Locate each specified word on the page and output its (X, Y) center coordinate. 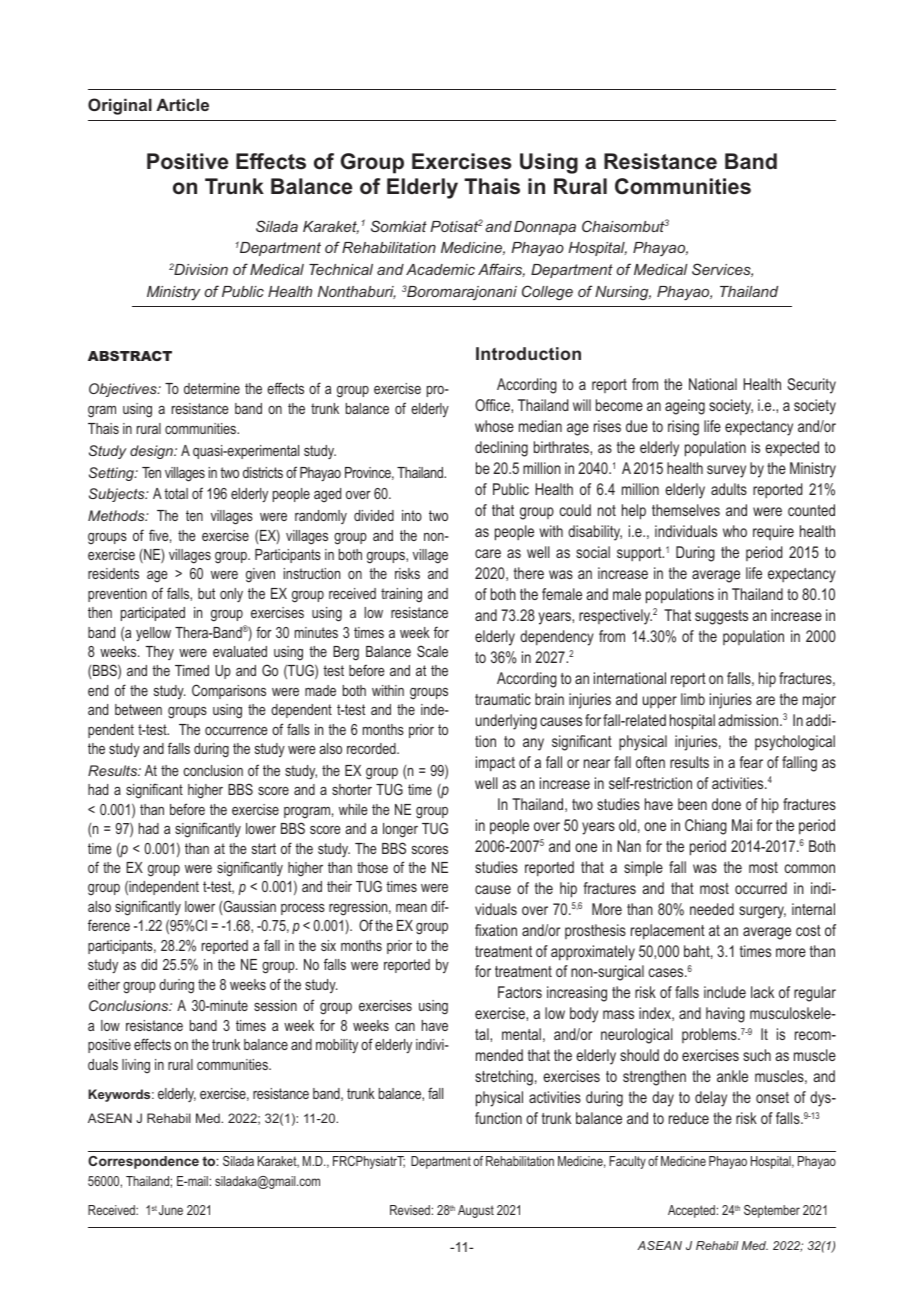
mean (411, 908)
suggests (721, 617)
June (171, 1210)
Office (493, 405)
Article (182, 104)
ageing (685, 407)
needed (712, 909)
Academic (440, 269)
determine (212, 388)
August (476, 1211)
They (160, 653)
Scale (432, 651)
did (149, 964)
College (547, 292)
